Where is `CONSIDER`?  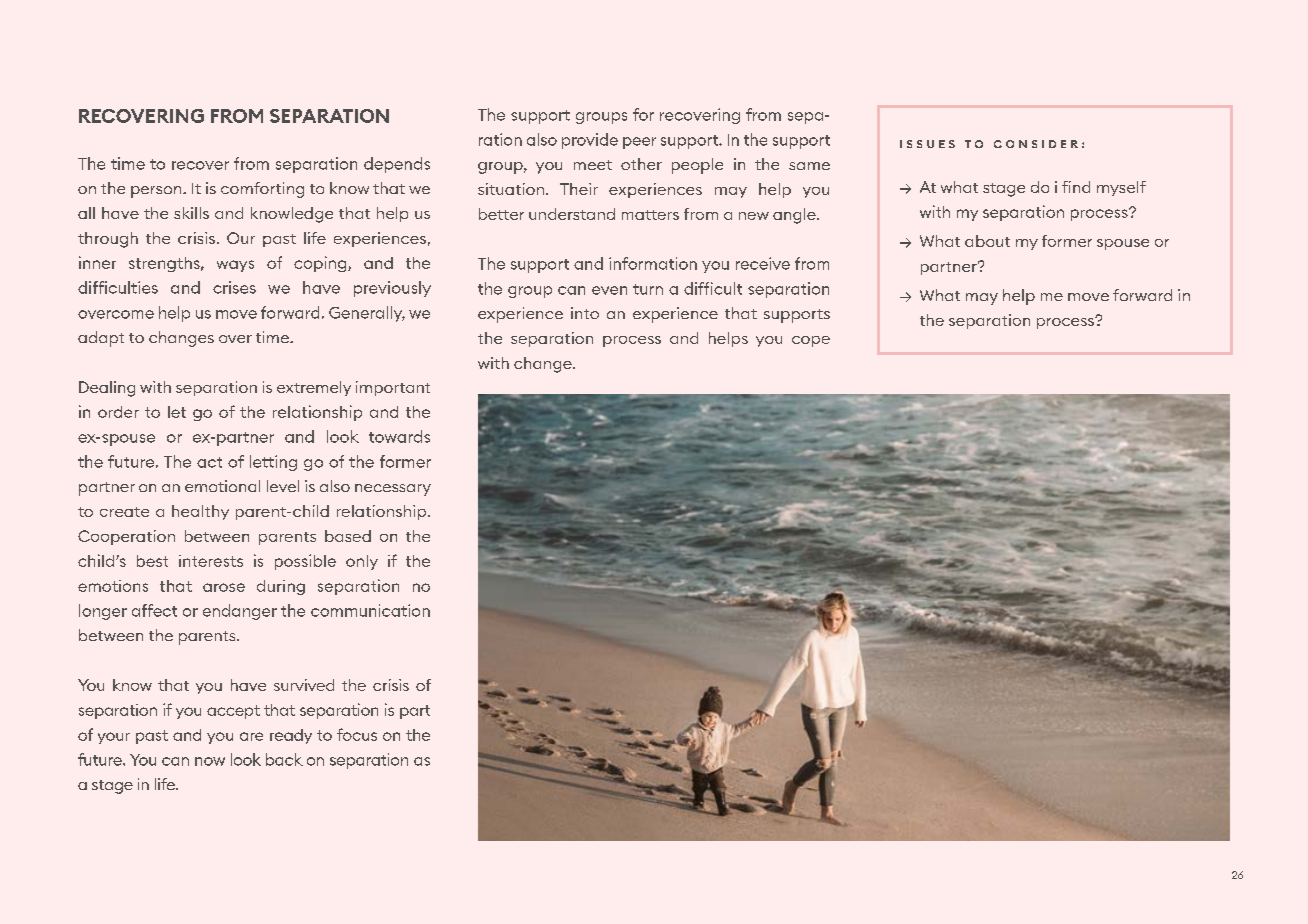
CONSIDER is located at coordinates (1036, 144).
